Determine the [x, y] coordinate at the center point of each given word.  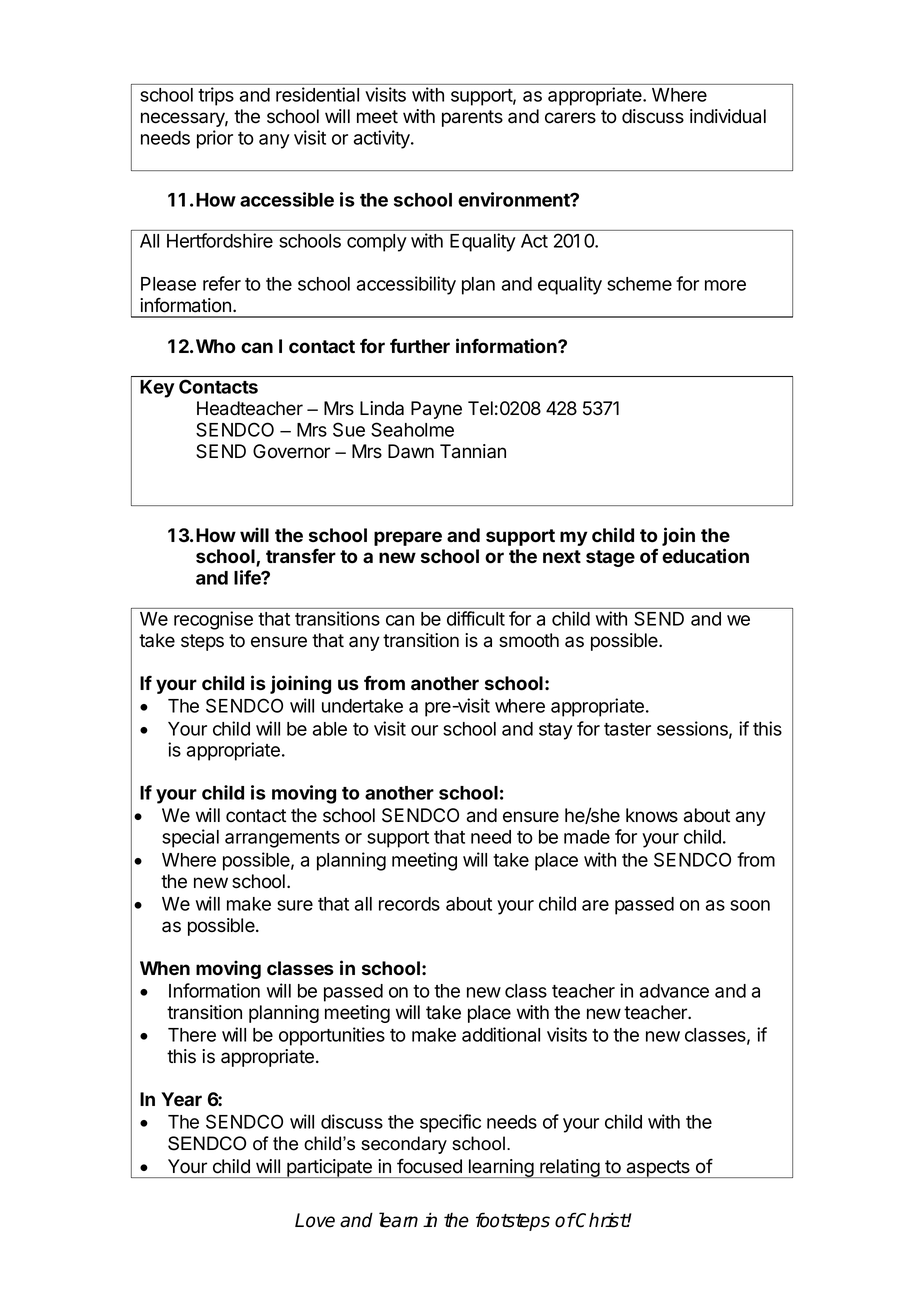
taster [627, 729]
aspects [658, 1169]
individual [728, 116]
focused [429, 1166]
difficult [476, 618]
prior [215, 139]
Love [315, 1220]
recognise [213, 620]
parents [472, 118]
